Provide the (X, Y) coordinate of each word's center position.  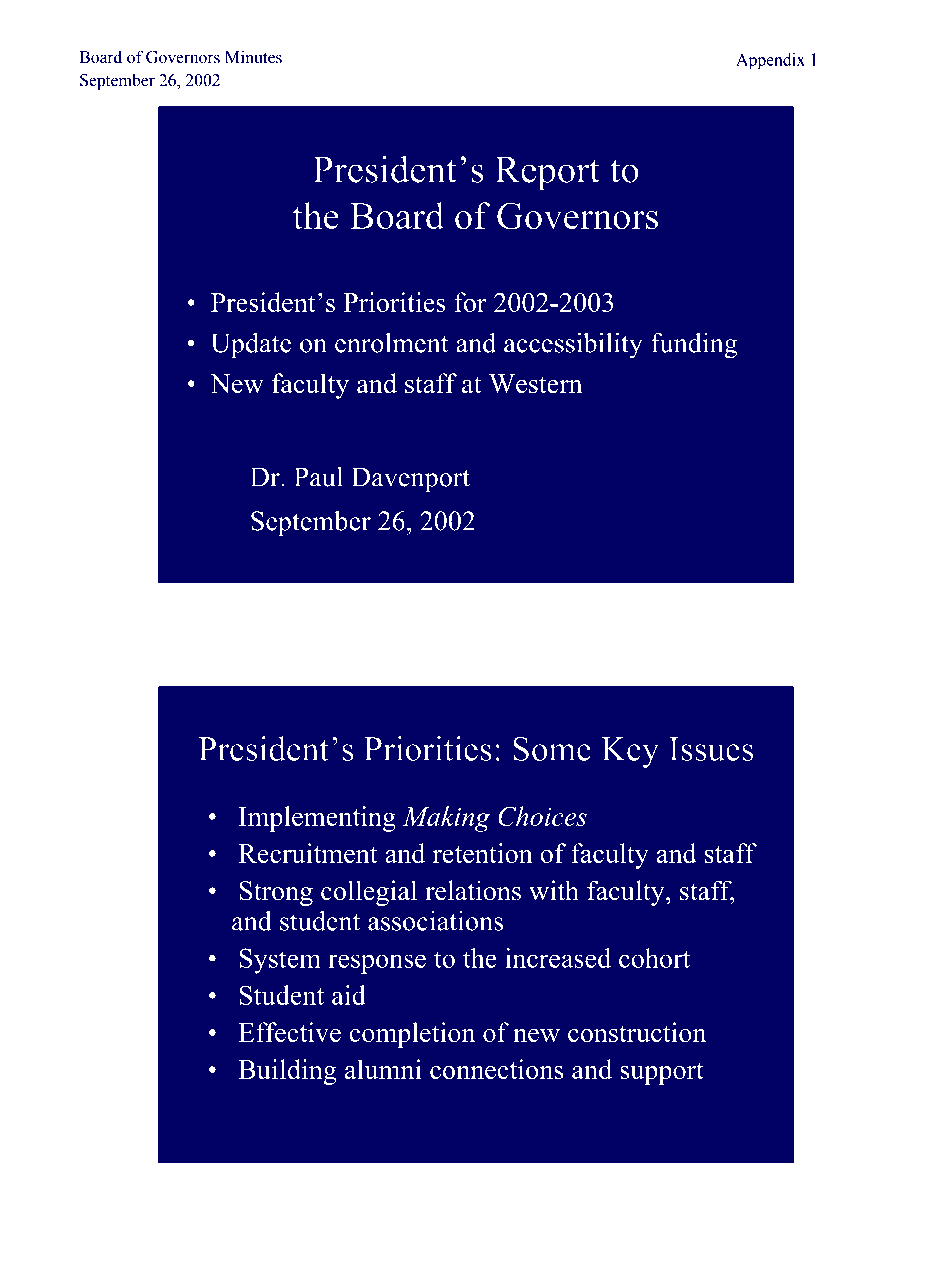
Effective (289, 1032)
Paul (318, 476)
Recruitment (308, 853)
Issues (711, 749)
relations (473, 890)
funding (694, 345)
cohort (654, 958)
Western (536, 384)
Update (251, 345)
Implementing (317, 819)
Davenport (410, 480)
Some (552, 748)
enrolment (391, 343)
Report (547, 173)
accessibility (573, 345)
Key (630, 752)
